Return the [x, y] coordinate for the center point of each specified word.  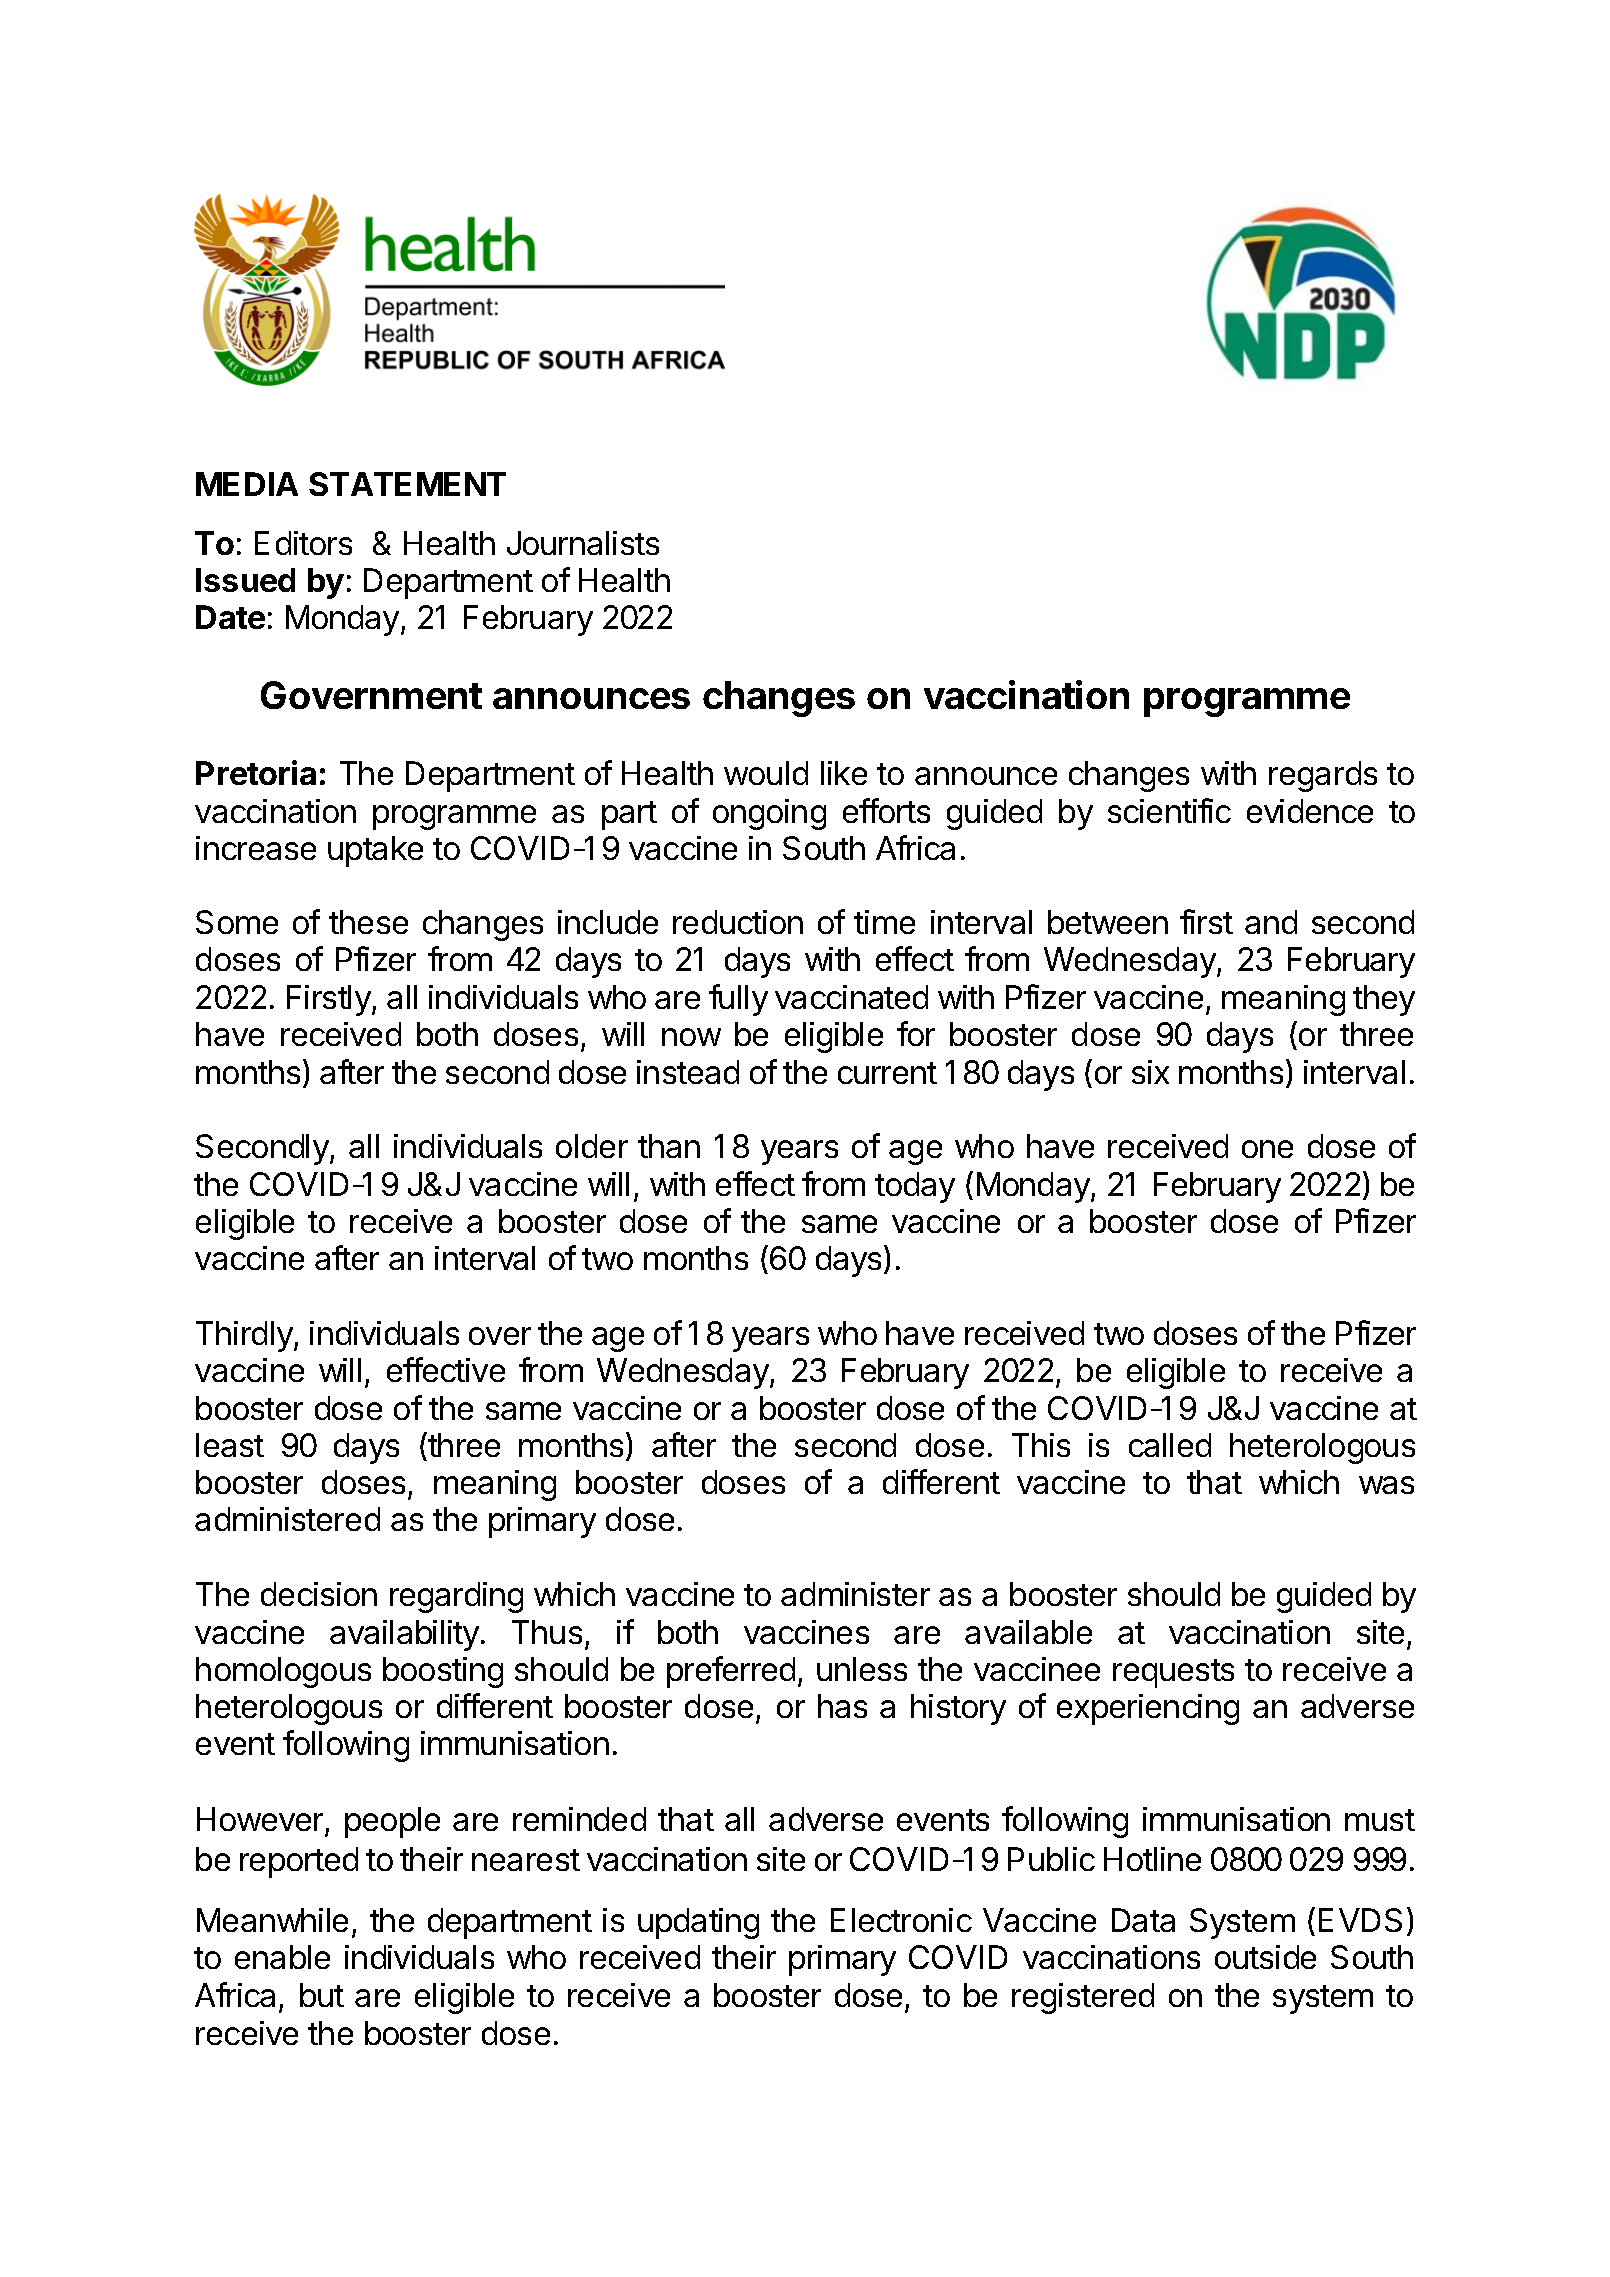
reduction [738, 922]
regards [1323, 776]
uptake [375, 851]
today [915, 1187]
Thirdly [245, 1336]
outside [1265, 1957]
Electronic [901, 1920]
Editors [303, 543]
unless [862, 1669]
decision [319, 1594]
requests [1173, 1673]
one [1267, 1149]
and [1271, 922]
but [322, 1995]
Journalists [583, 543]
